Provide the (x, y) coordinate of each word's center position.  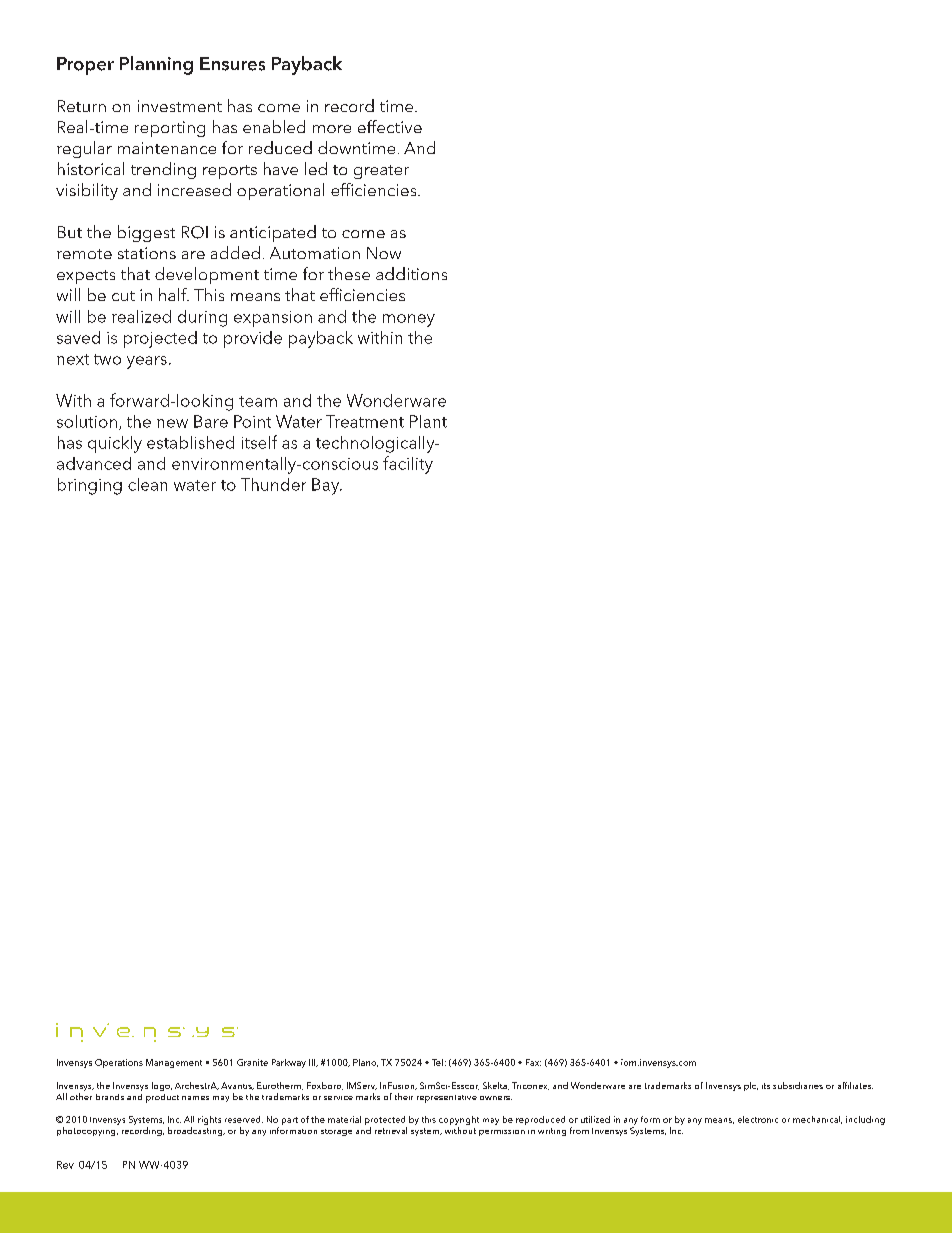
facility (408, 465)
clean (147, 484)
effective (390, 126)
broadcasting (196, 1130)
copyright (459, 1120)
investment (180, 106)
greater (381, 172)
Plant (428, 421)
